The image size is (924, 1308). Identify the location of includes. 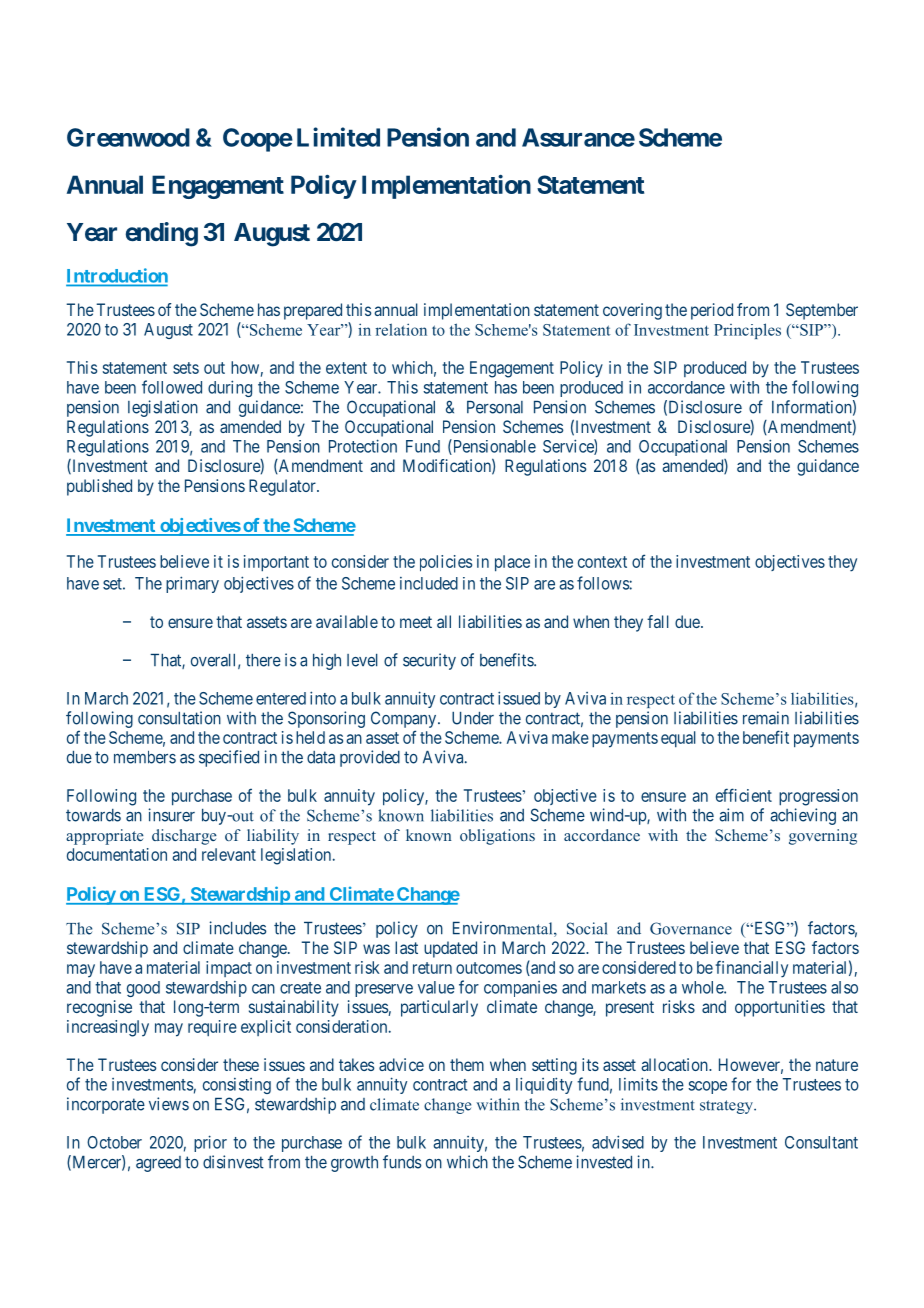
(238, 928).
